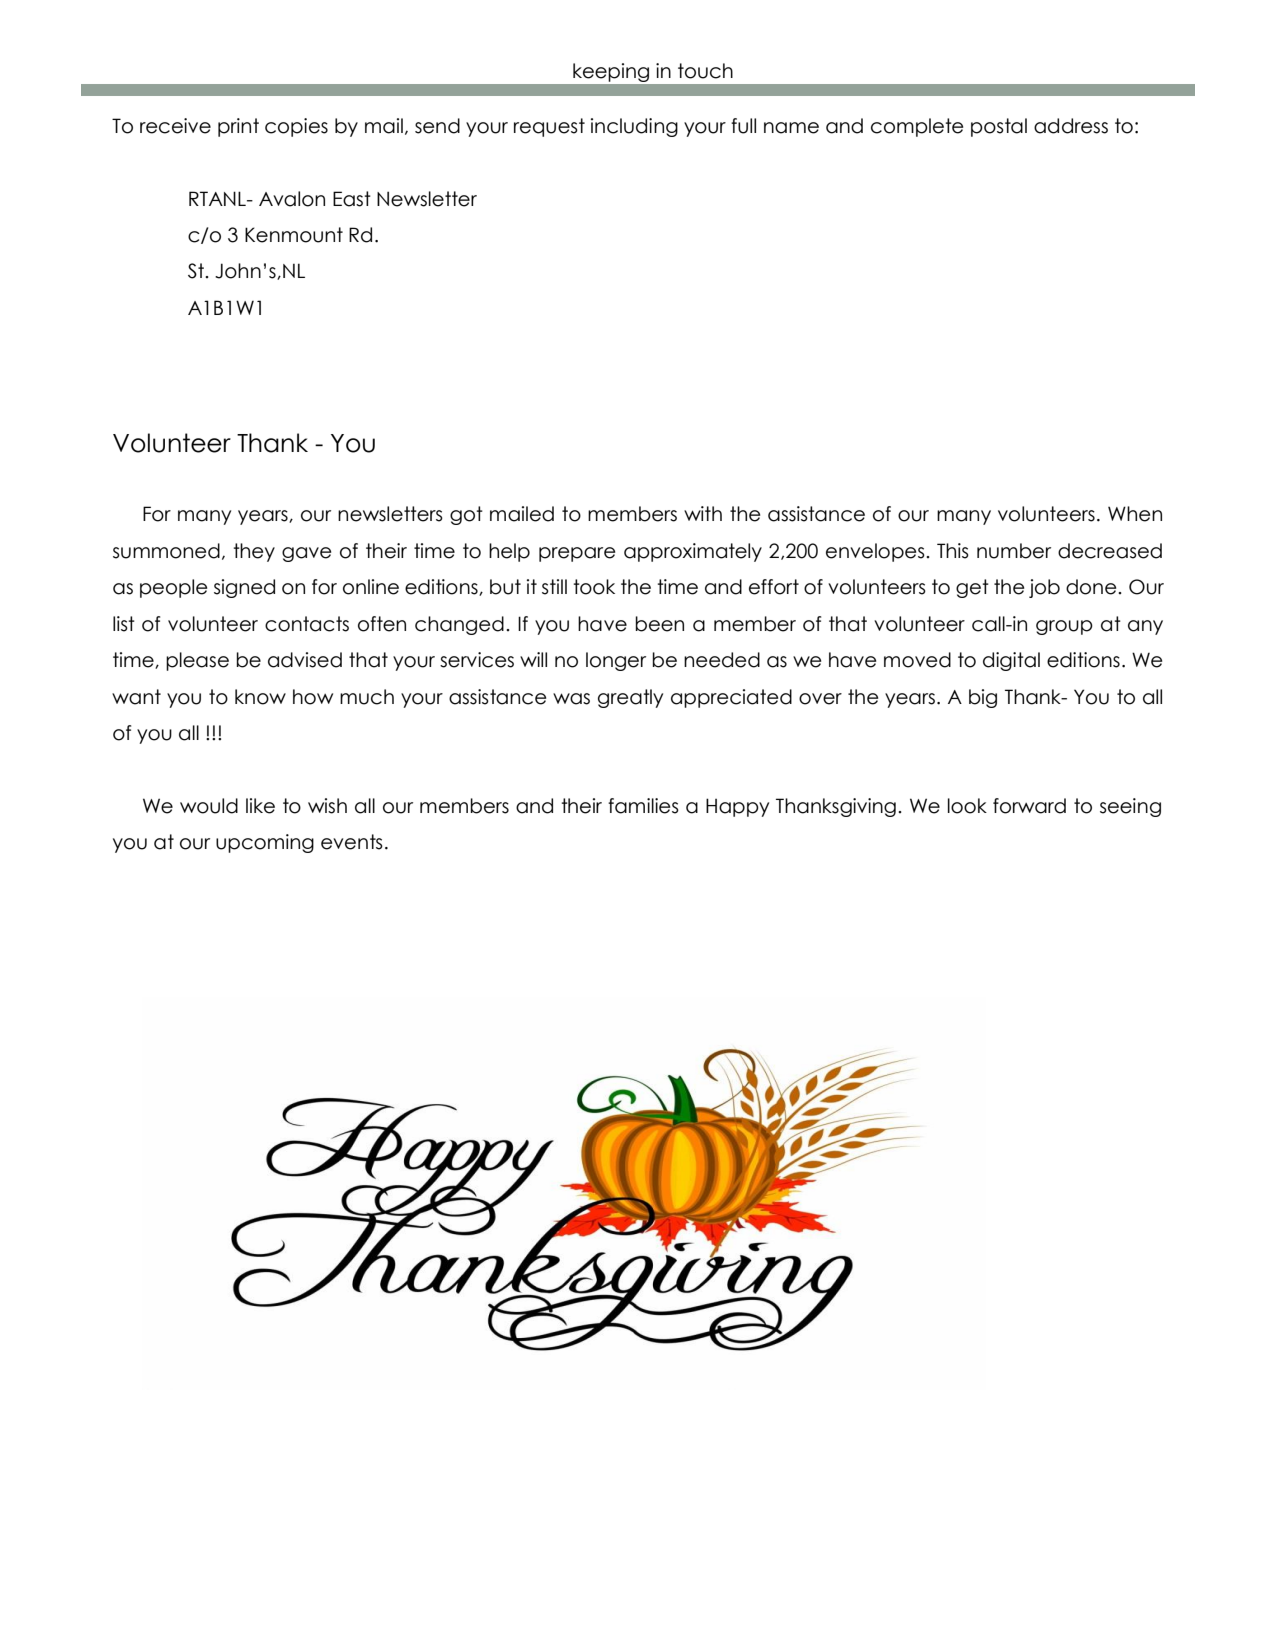 This image has width=1276, height=1652. I want to click on print, so click(238, 127).
